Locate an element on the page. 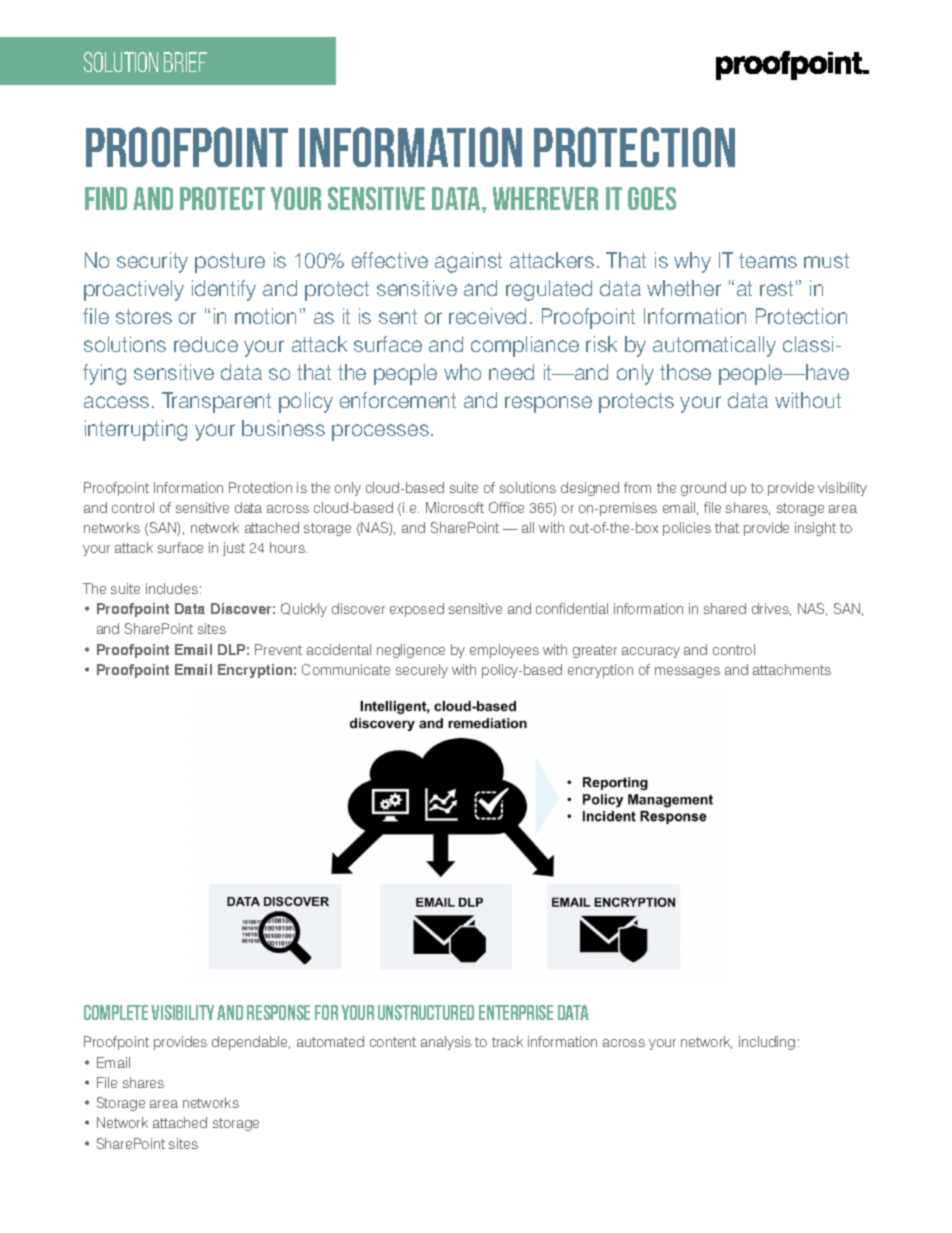  unstructured is located at coordinates (426, 1012).
